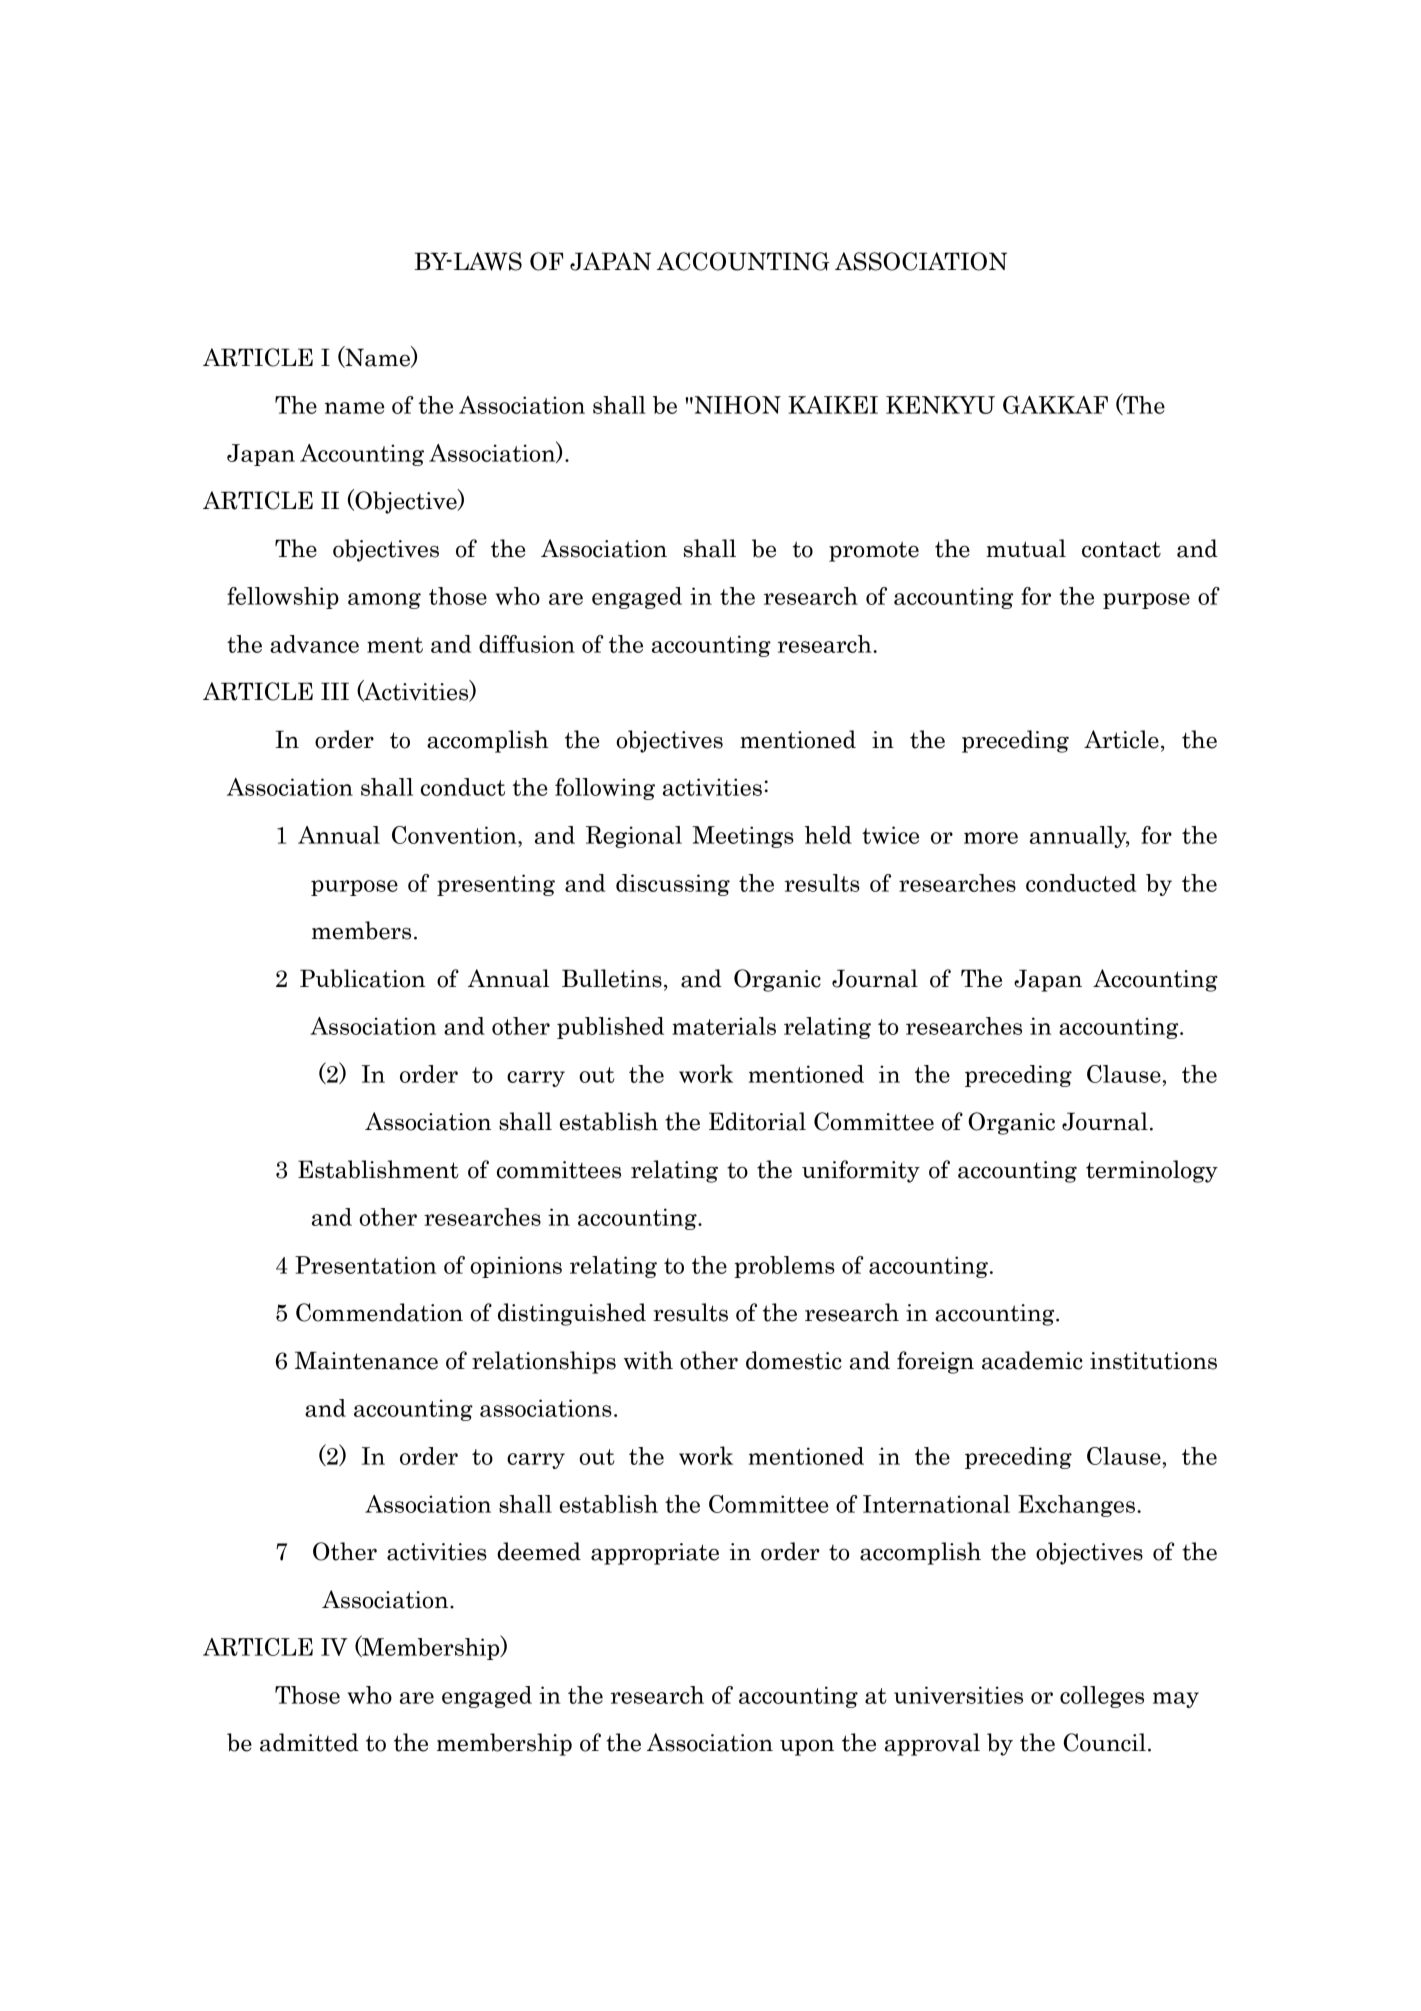  I want to click on Presentation, so click(365, 1265).
